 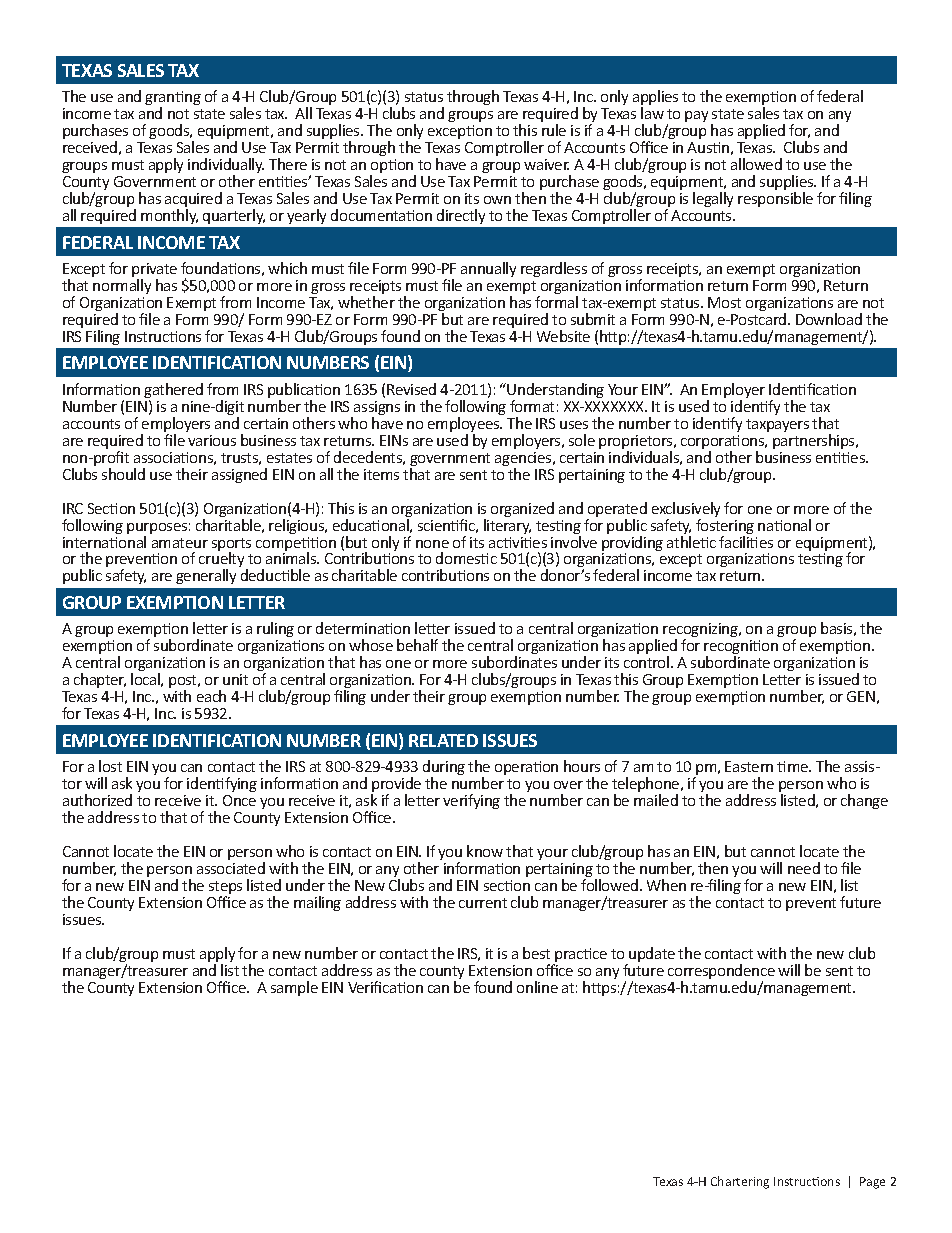 I want to click on sample, so click(x=294, y=988).
